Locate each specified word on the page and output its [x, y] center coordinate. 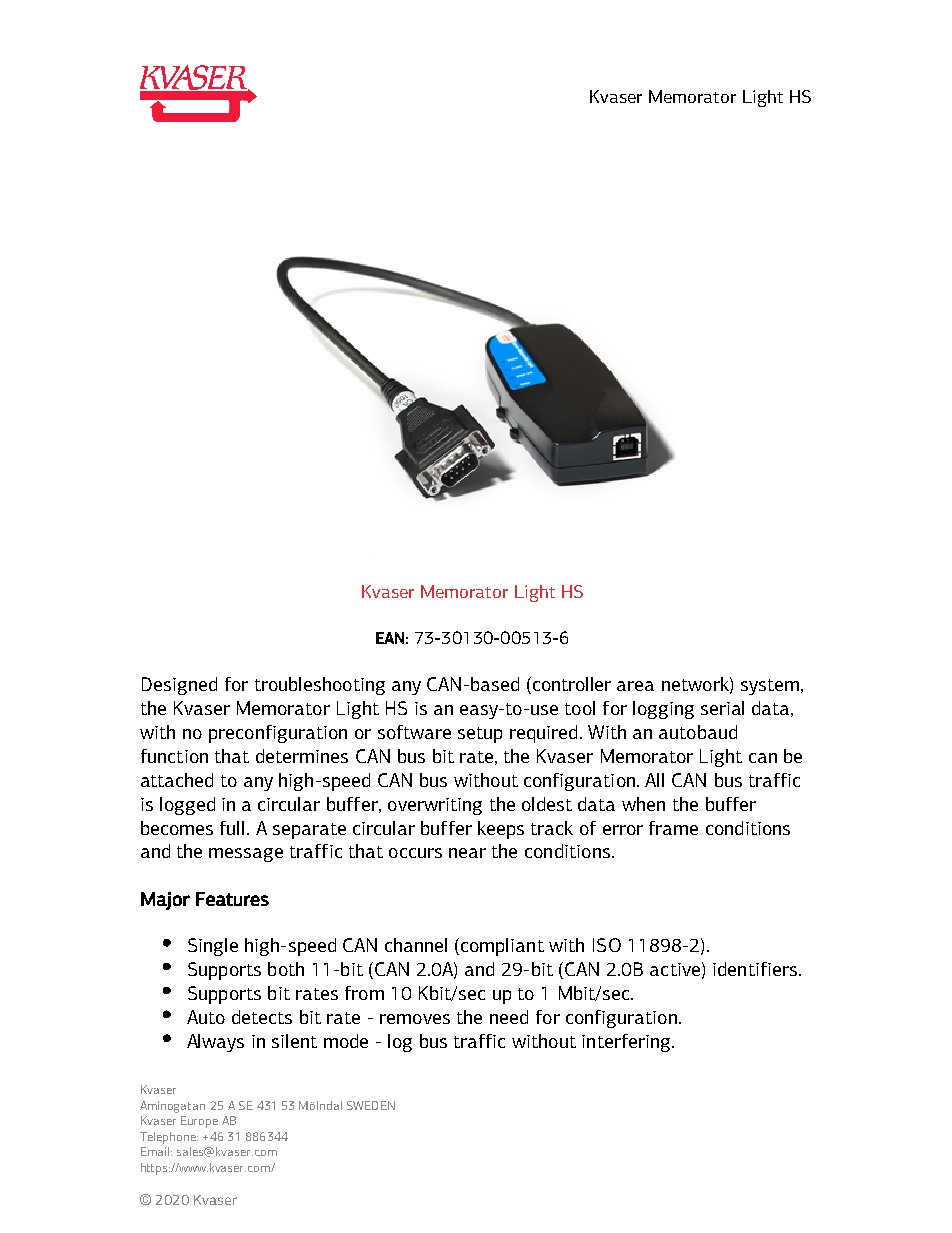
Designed [179, 686]
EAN [390, 638]
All [654, 780]
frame [673, 828]
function [174, 756]
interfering [627, 1043]
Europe [199, 1122]
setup [480, 735]
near [467, 853]
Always [215, 1043]
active [675, 969]
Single [213, 947]
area [635, 686]
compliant [502, 947]
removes [415, 1019]
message [246, 855]
